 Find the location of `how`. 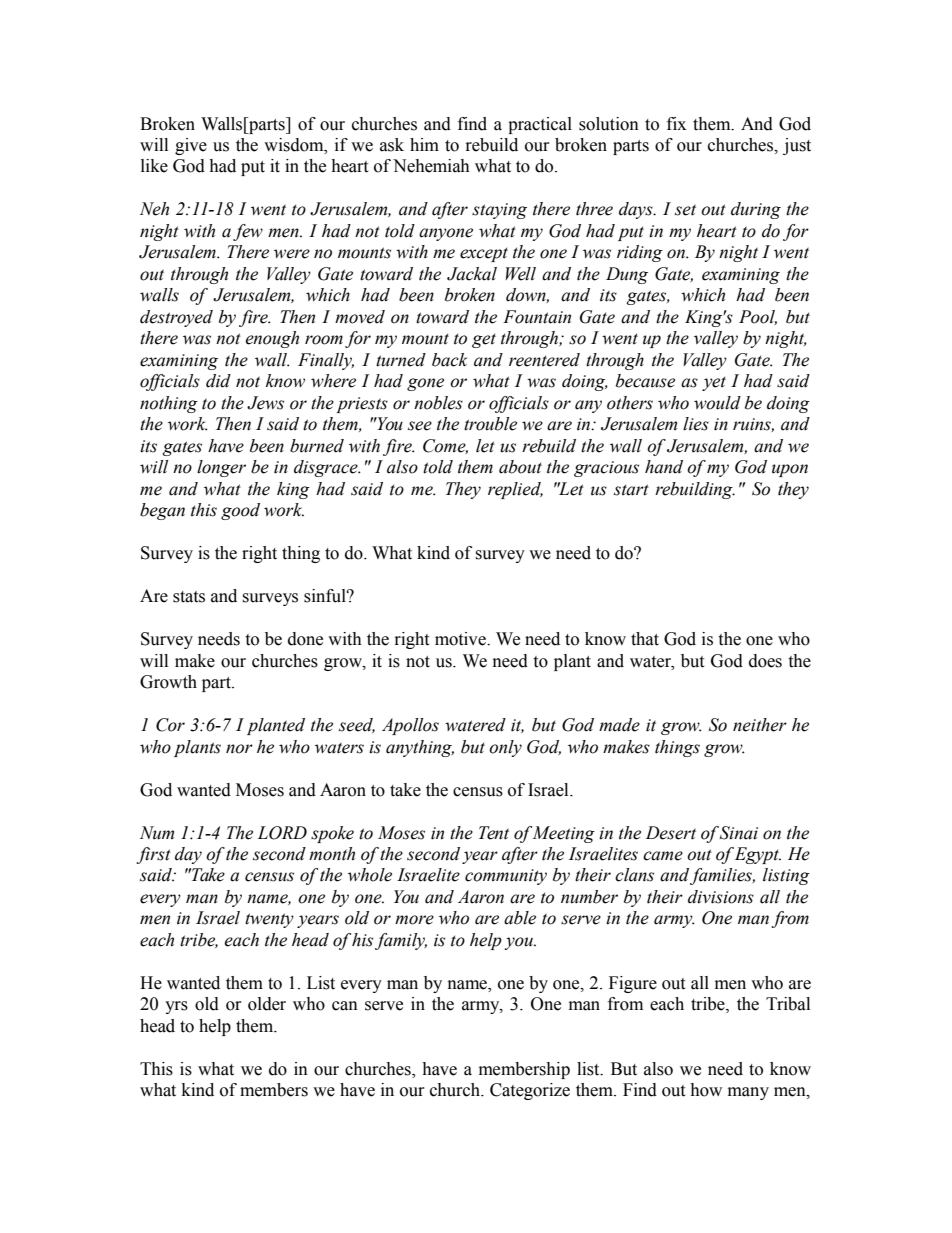

how is located at coordinates (706, 1090).
